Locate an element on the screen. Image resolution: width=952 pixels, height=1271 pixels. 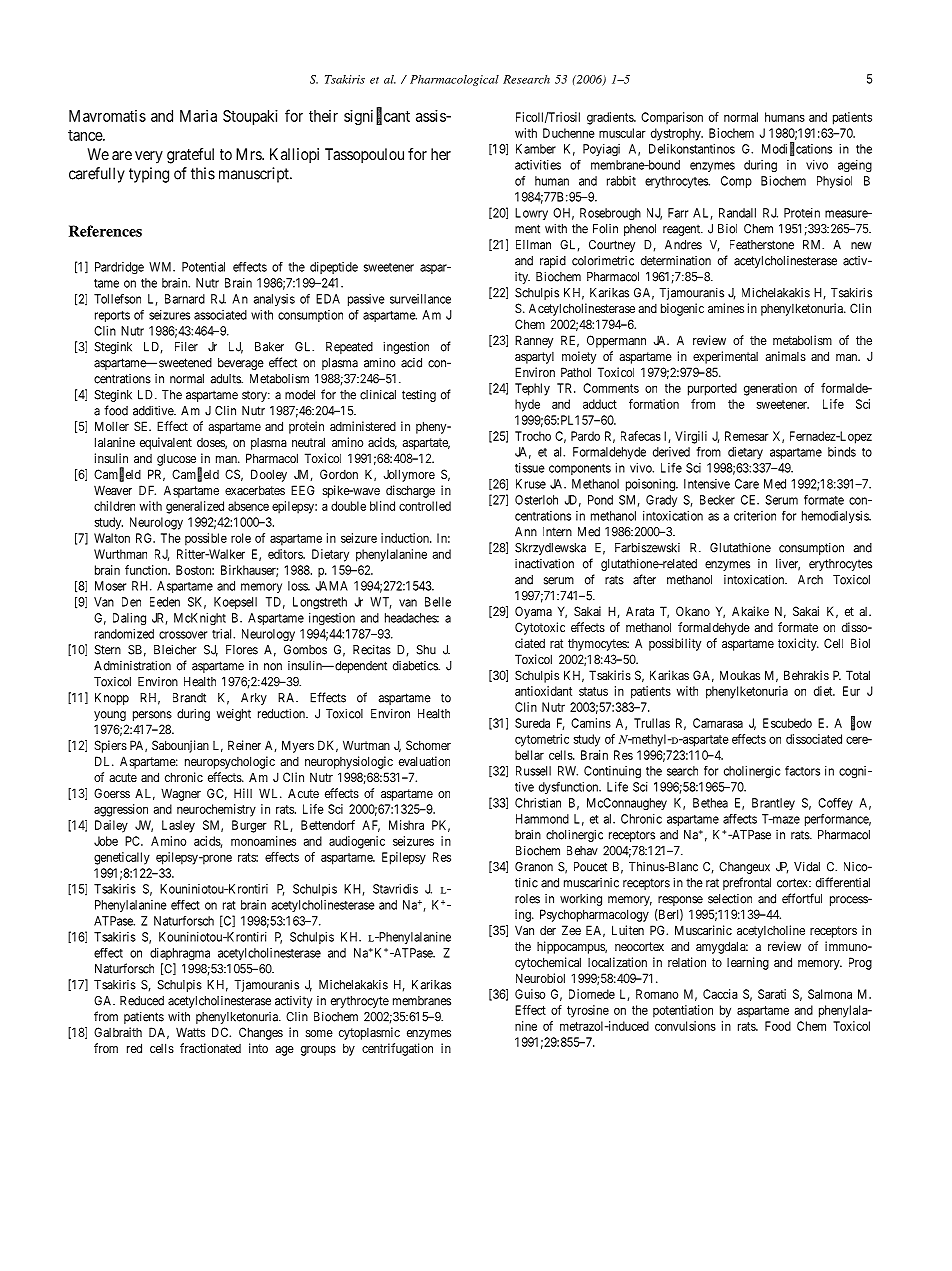
surveillance is located at coordinates (420, 299).
